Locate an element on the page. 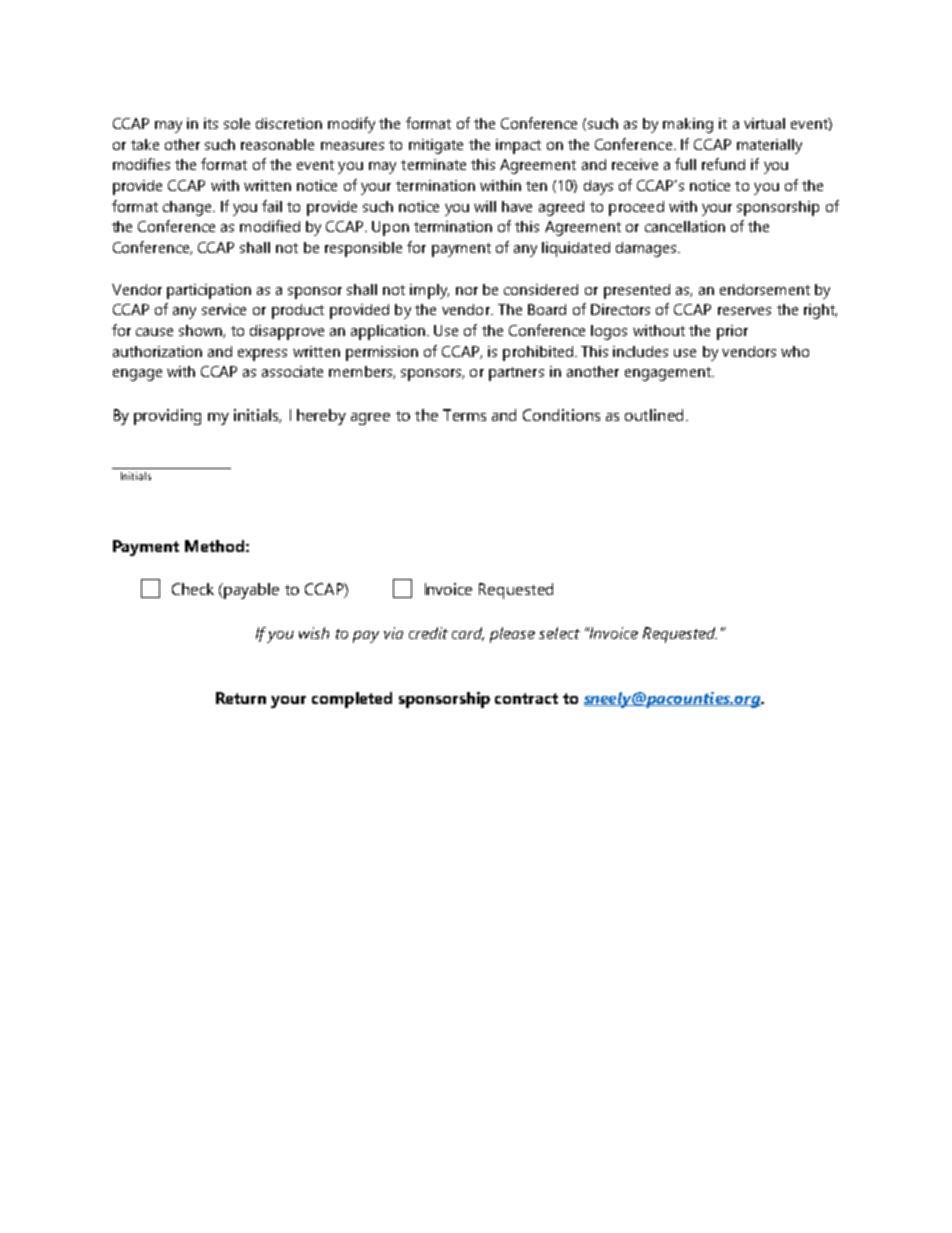 The image size is (952, 1233). Terms is located at coordinates (464, 415).
